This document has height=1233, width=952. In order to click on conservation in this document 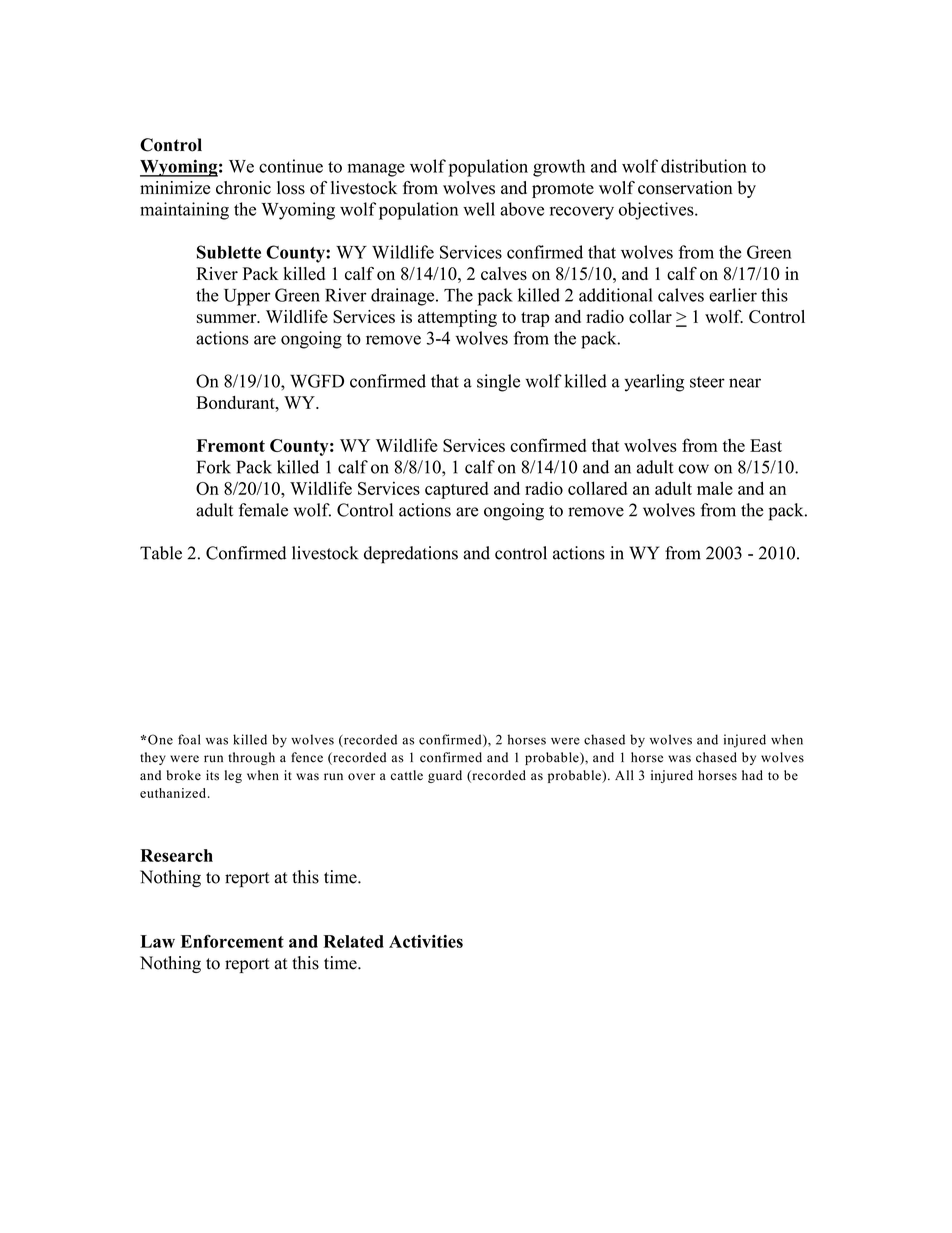, I will do `click(685, 188)`.
